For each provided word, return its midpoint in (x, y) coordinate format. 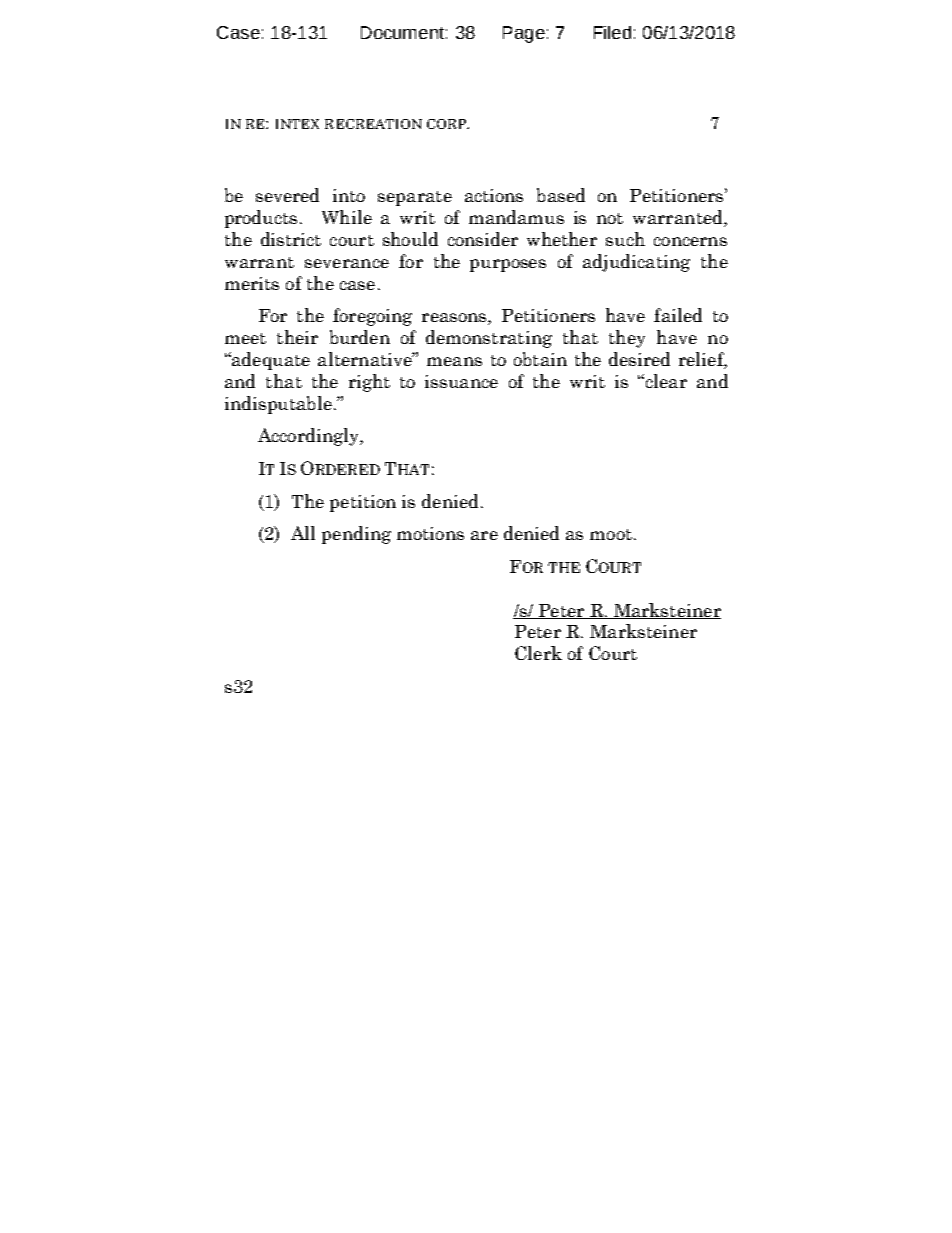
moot (611, 534)
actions (494, 195)
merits (252, 283)
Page (524, 34)
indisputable (278, 405)
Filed (612, 32)
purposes (508, 265)
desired (639, 359)
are (484, 535)
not (610, 218)
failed (678, 315)
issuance (461, 381)
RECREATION (373, 124)
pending (356, 535)
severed (287, 195)
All (303, 533)
